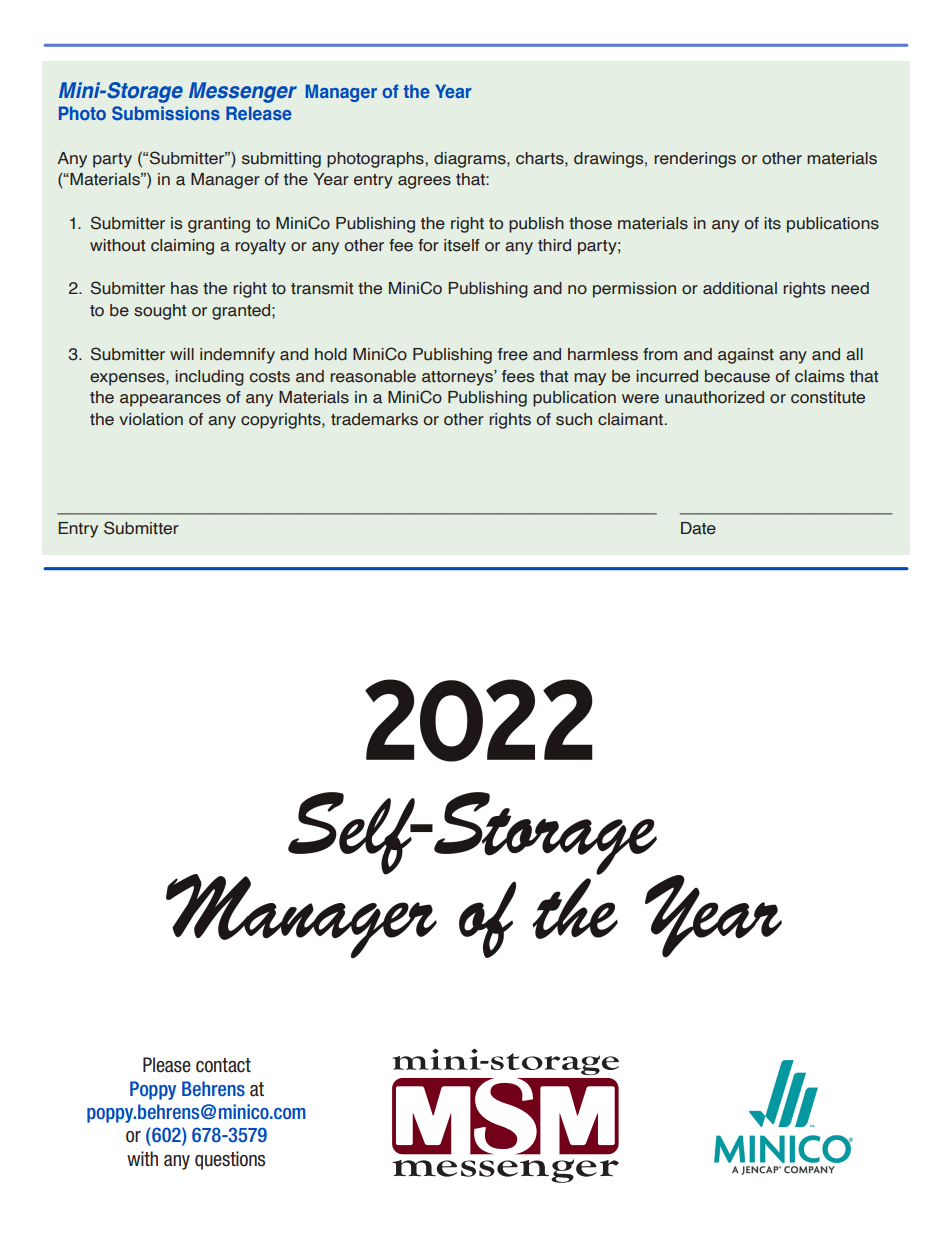 The image size is (952, 1233). What do you see at coordinates (631, 419) in the screenshot?
I see `claimant` at bounding box center [631, 419].
